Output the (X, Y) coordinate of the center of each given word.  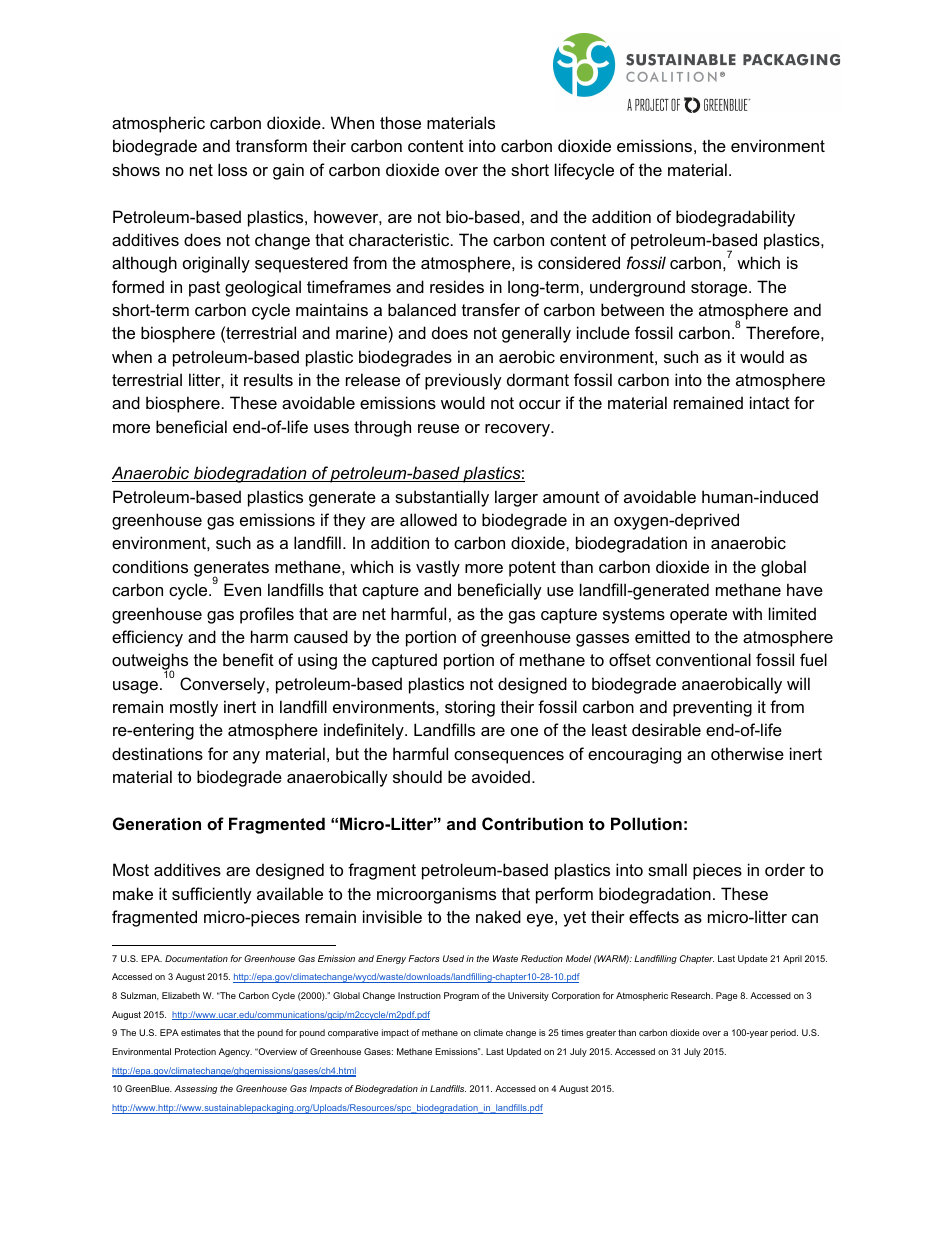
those (400, 122)
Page (727, 996)
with (747, 613)
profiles (267, 615)
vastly (438, 568)
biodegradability (735, 218)
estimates (201, 1032)
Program (461, 996)
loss (232, 169)
